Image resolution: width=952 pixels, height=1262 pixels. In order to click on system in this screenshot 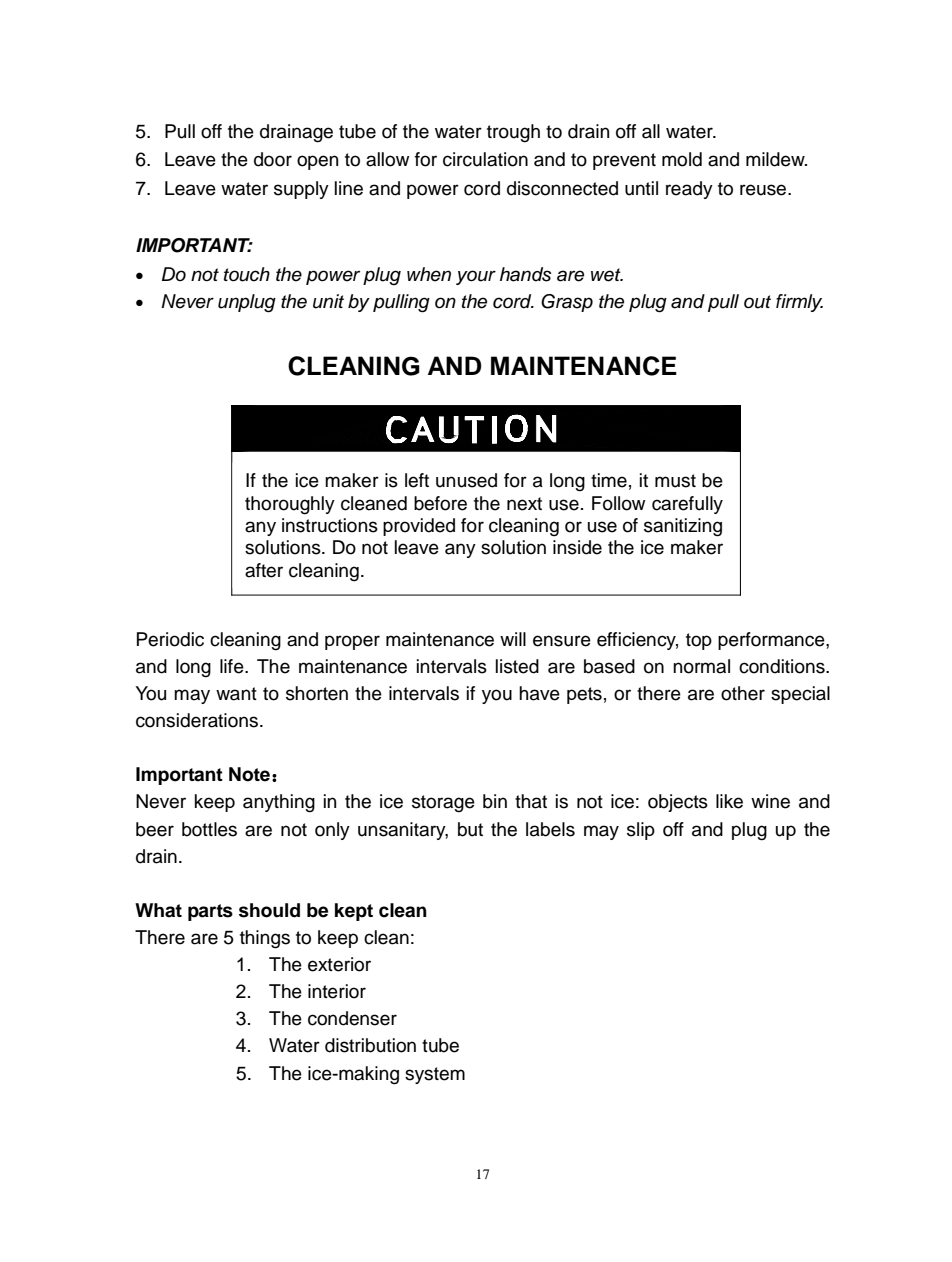, I will do `click(435, 1075)`.
